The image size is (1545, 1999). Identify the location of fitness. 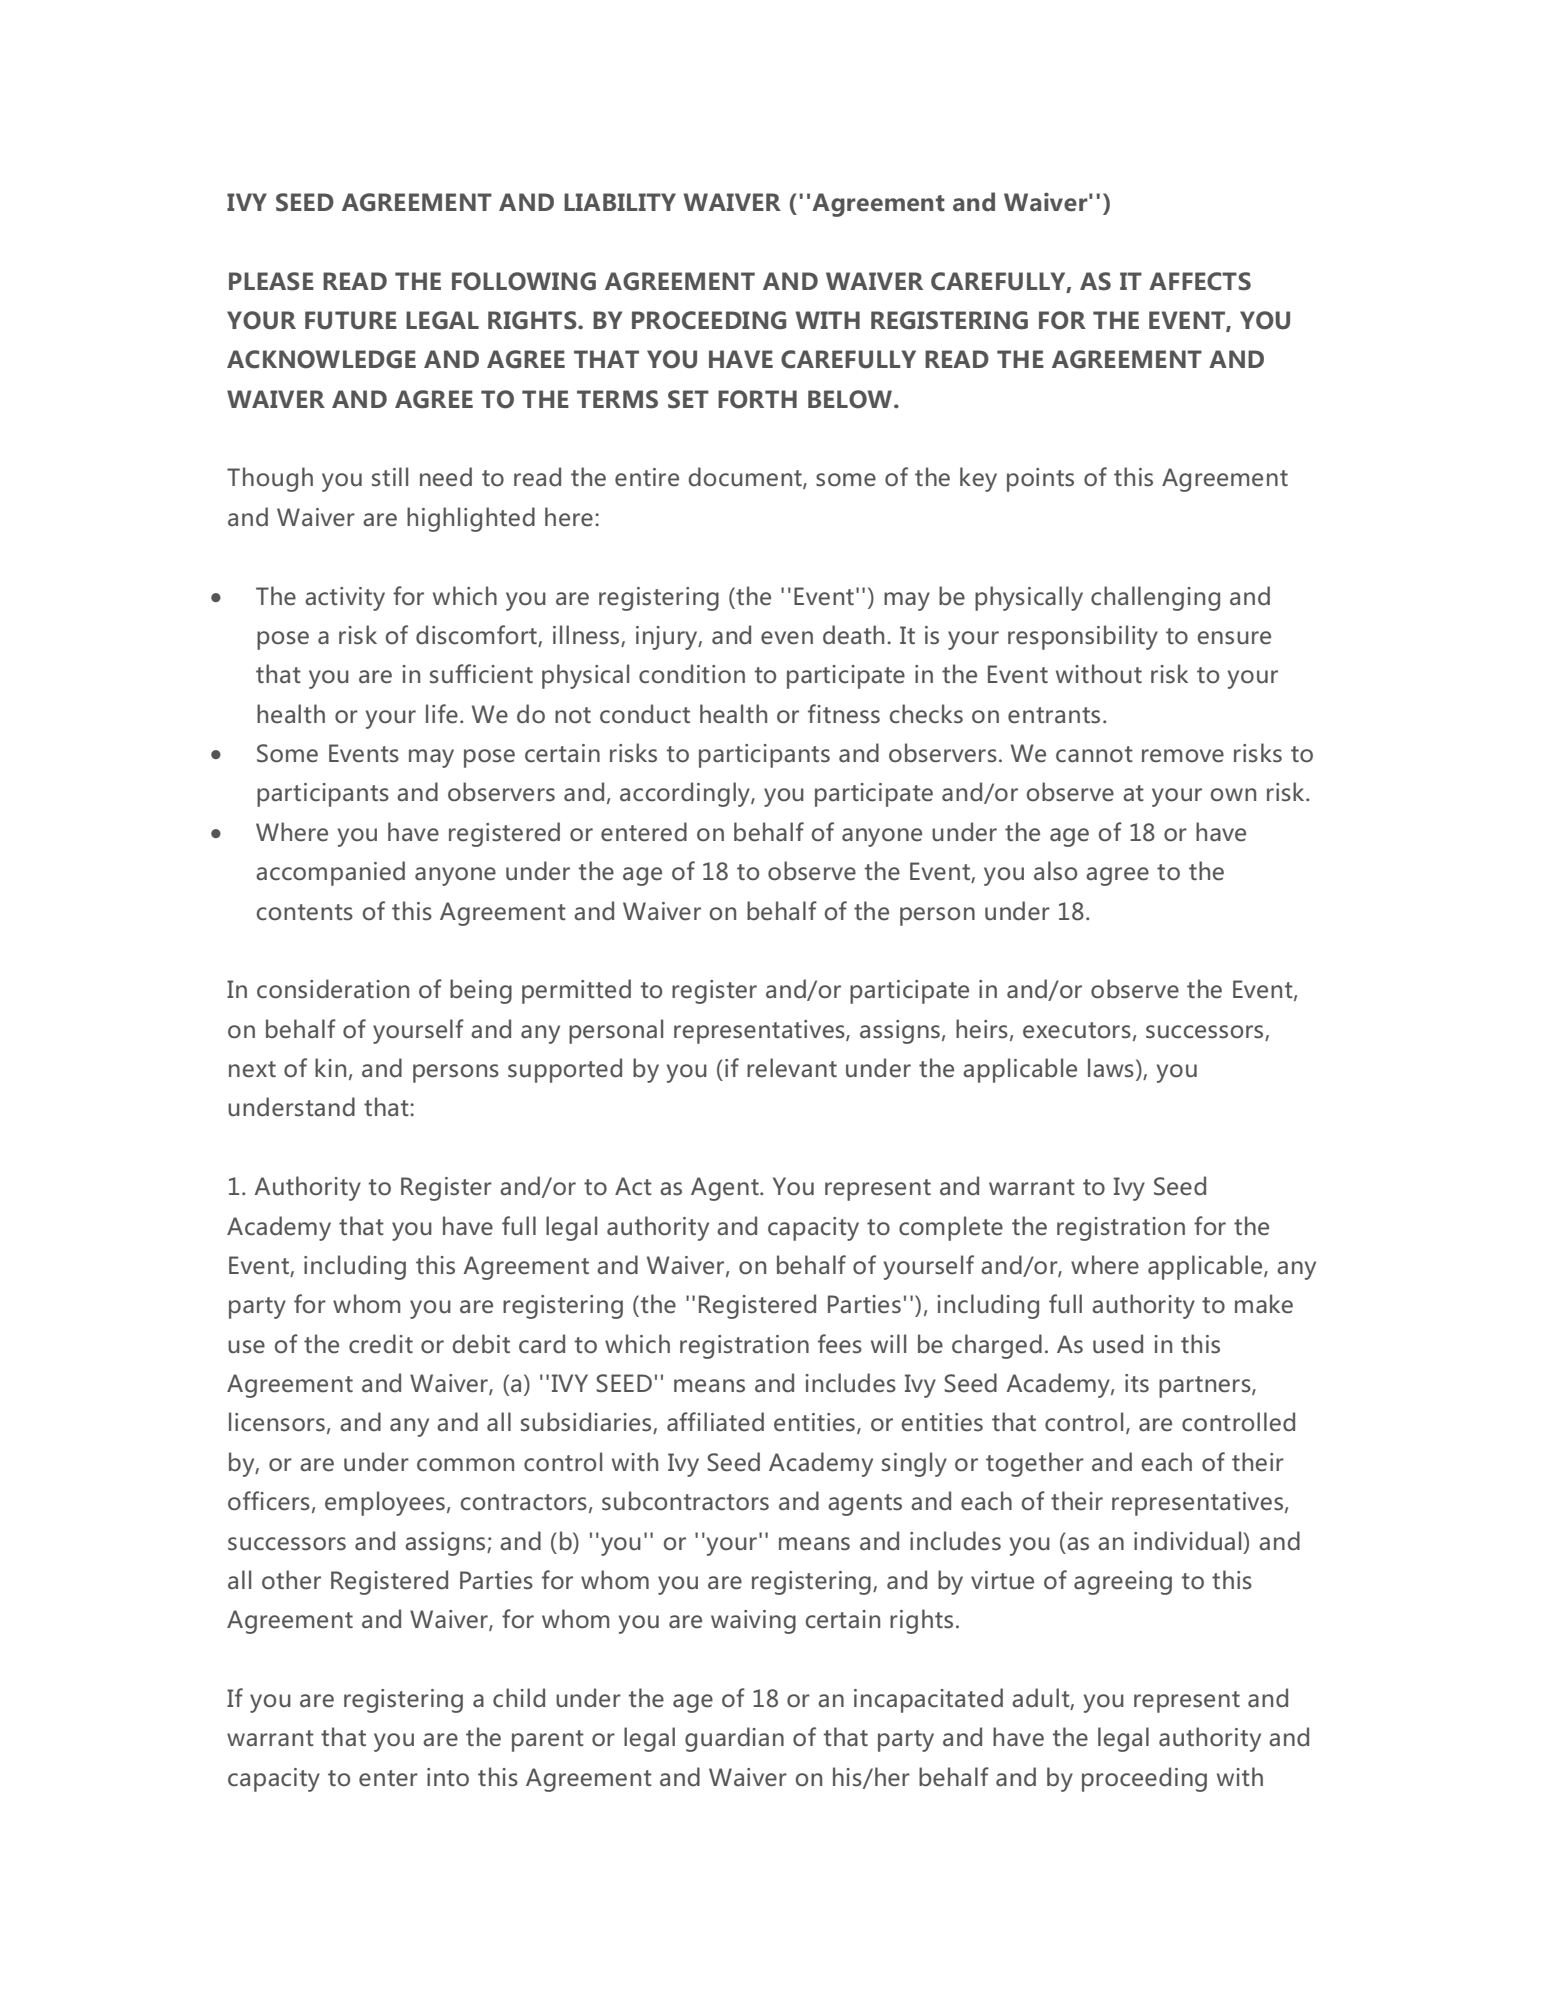
(844, 714).
